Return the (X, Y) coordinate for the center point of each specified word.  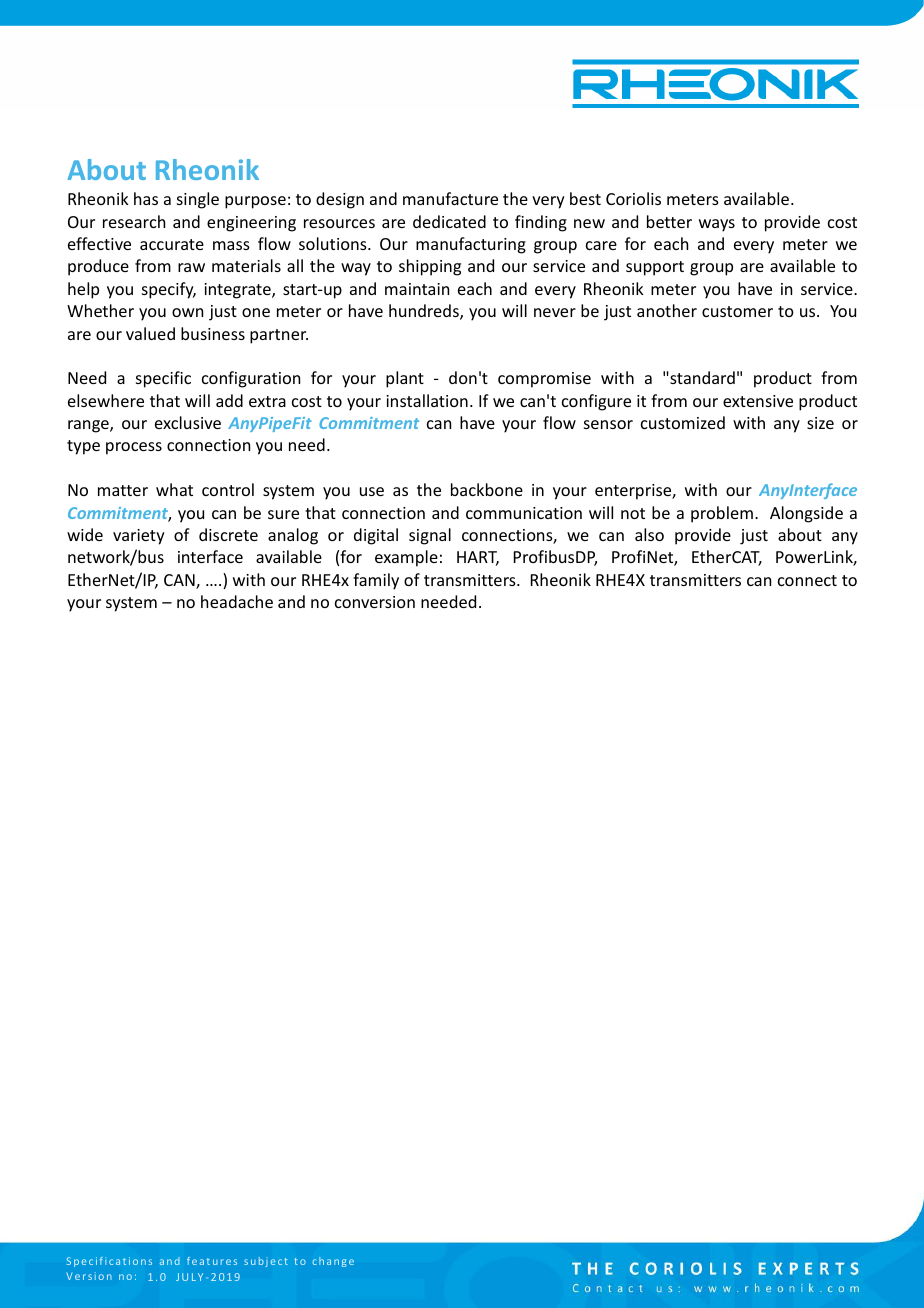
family (376, 581)
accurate (172, 244)
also (649, 534)
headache (237, 601)
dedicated (449, 221)
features (212, 1261)
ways (717, 225)
